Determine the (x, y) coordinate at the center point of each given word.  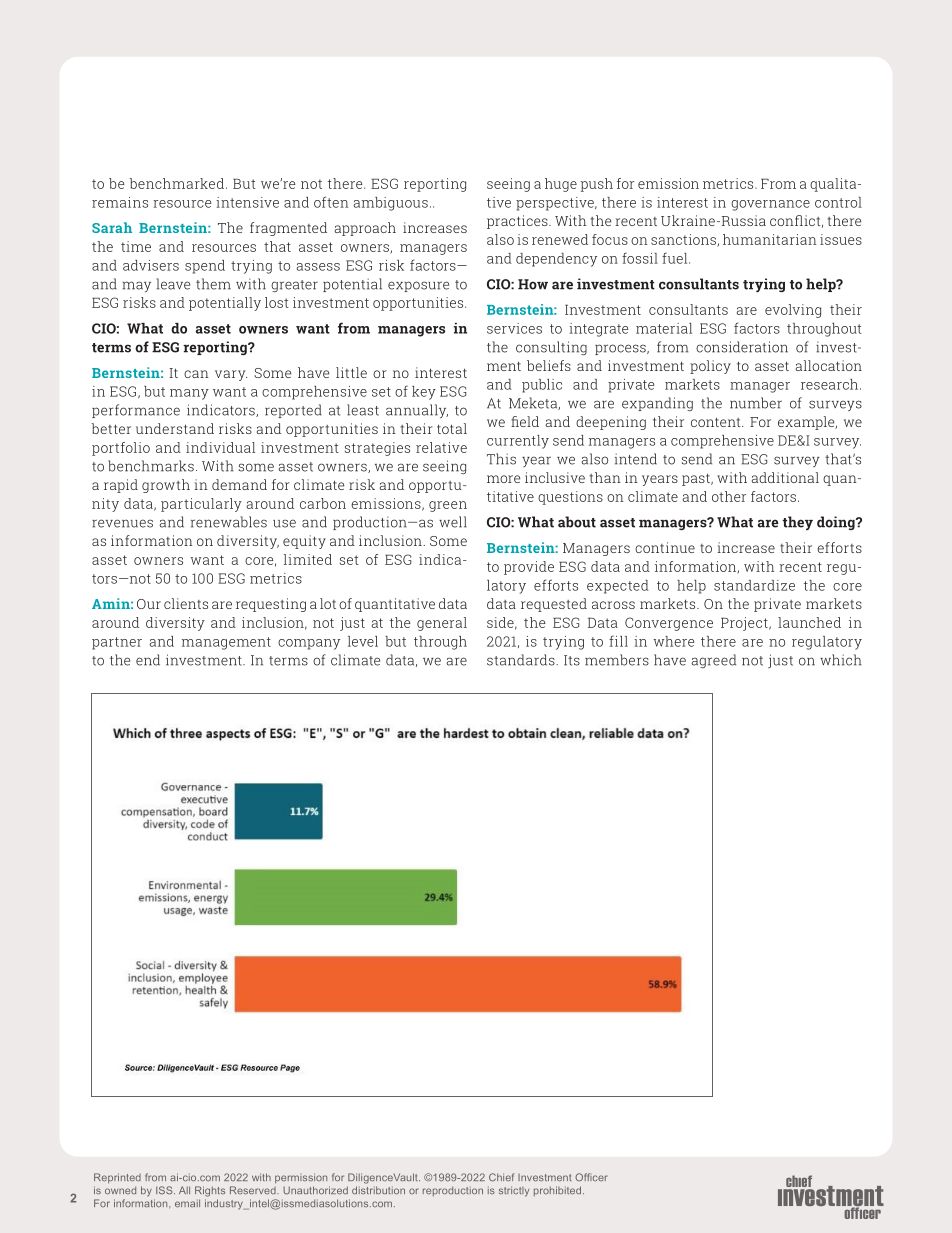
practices (518, 222)
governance (770, 205)
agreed (713, 661)
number (756, 403)
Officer (591, 1177)
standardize (754, 585)
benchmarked (177, 183)
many (189, 394)
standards (522, 660)
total (452, 428)
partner (117, 643)
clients (186, 603)
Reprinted (117, 1178)
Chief (502, 1177)
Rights (210, 1191)
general (442, 624)
